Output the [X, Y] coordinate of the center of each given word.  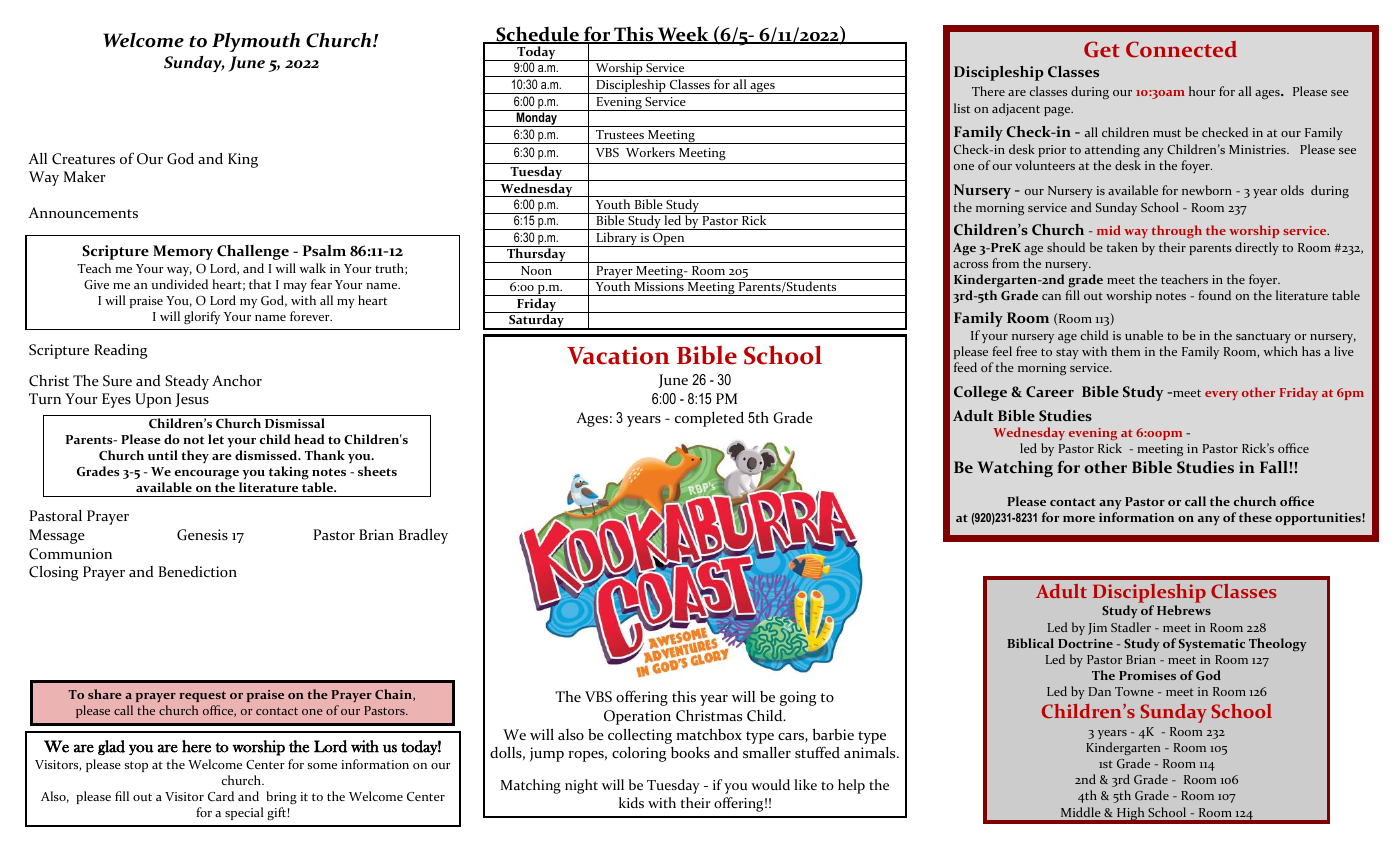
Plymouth [256, 42]
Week [683, 35]
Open [669, 239]
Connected [1181, 49]
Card [221, 796]
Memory [183, 252]
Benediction [197, 571]
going [798, 698]
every [1221, 395]
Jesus [192, 400]
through [1177, 231]
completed [709, 419]
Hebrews [1184, 610]
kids [631, 802]
